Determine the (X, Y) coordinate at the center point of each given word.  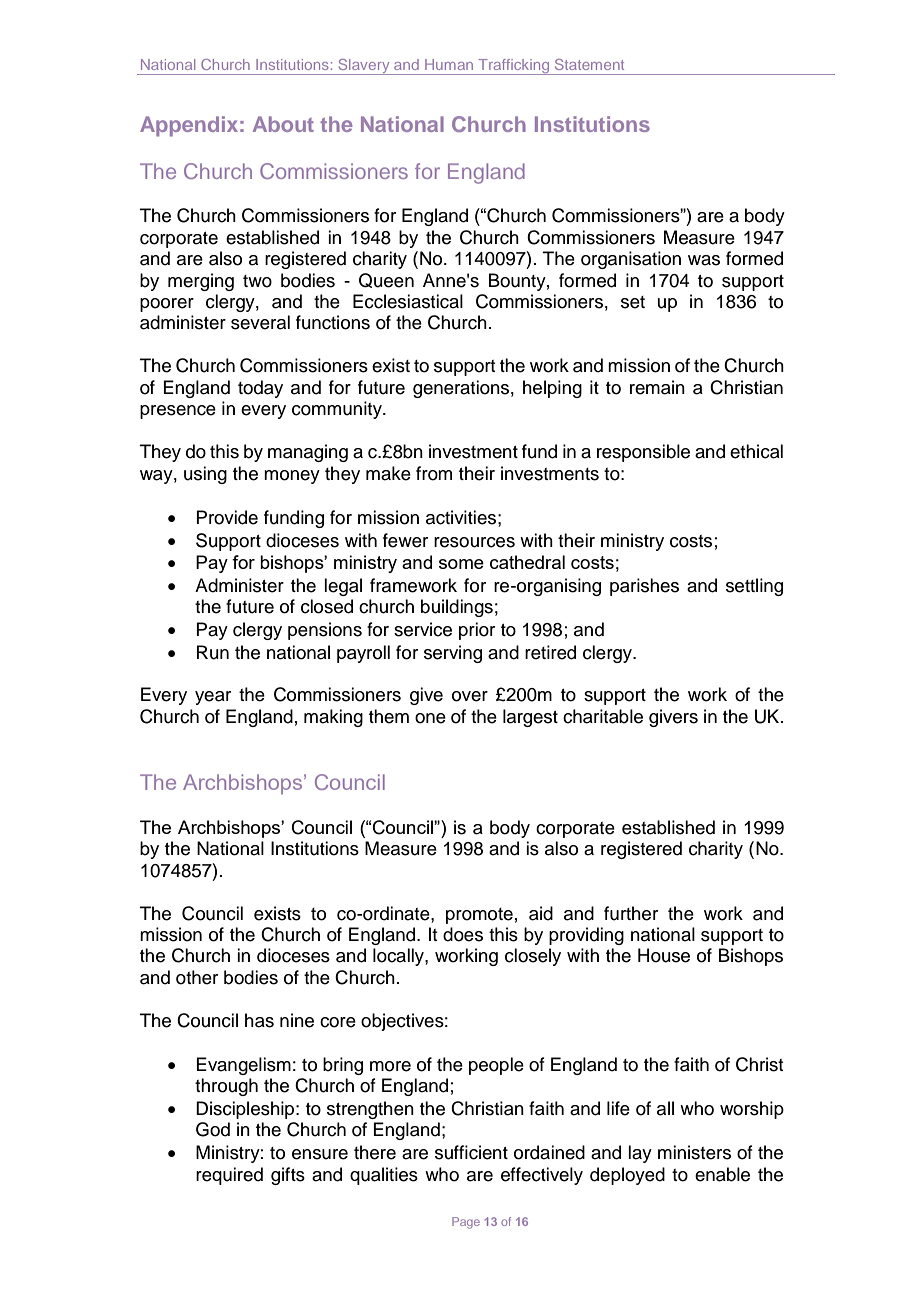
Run (213, 652)
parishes (644, 587)
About (283, 124)
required (229, 1176)
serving (453, 654)
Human (449, 64)
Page (466, 1223)
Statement (589, 64)
